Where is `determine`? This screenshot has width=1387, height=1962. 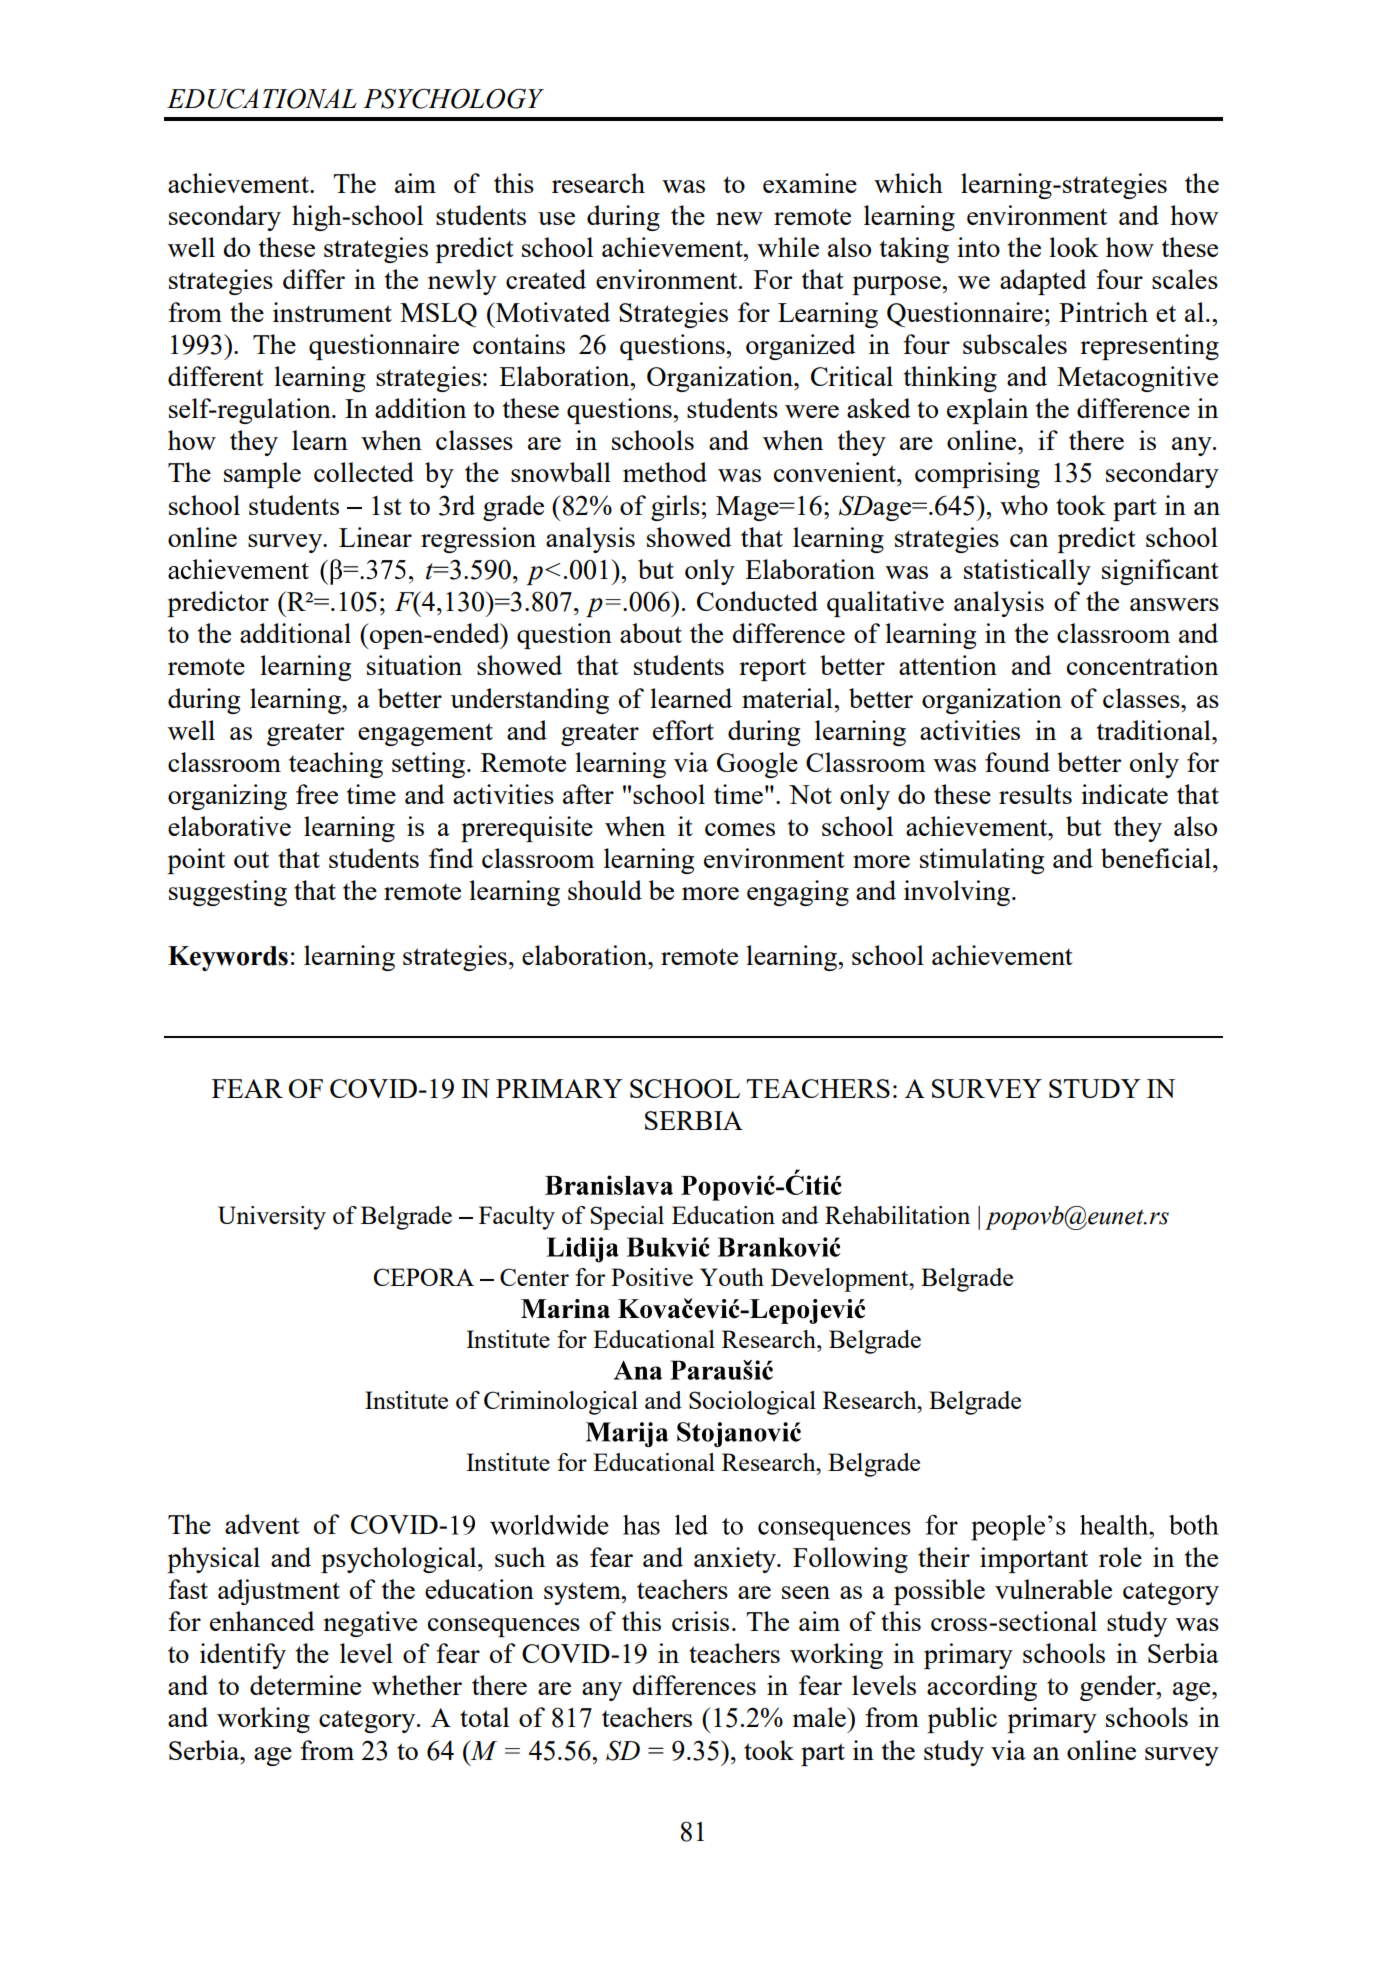 determine is located at coordinates (305, 1685).
